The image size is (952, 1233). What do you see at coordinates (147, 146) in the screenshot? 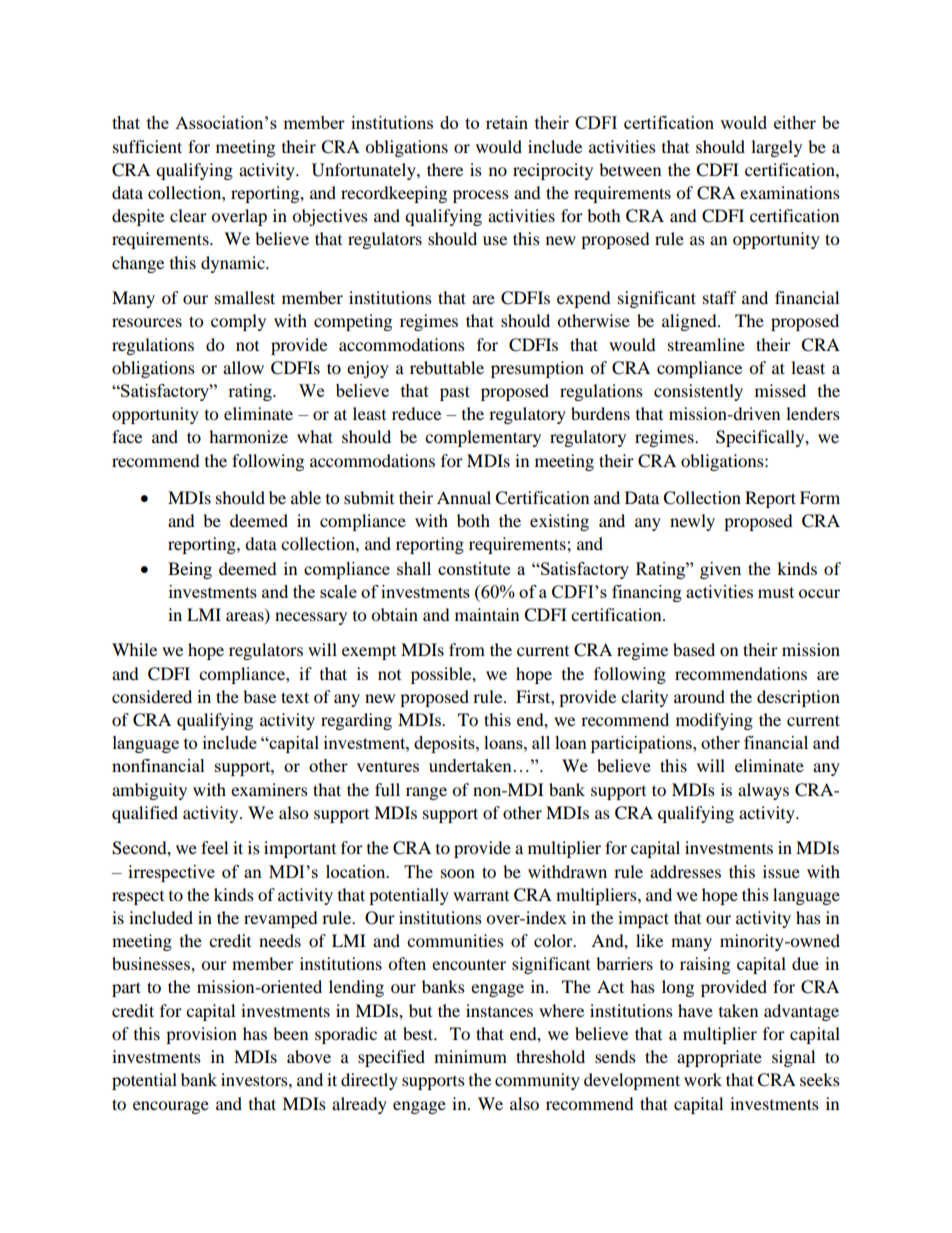
I see `sufficient` at bounding box center [147, 146].
